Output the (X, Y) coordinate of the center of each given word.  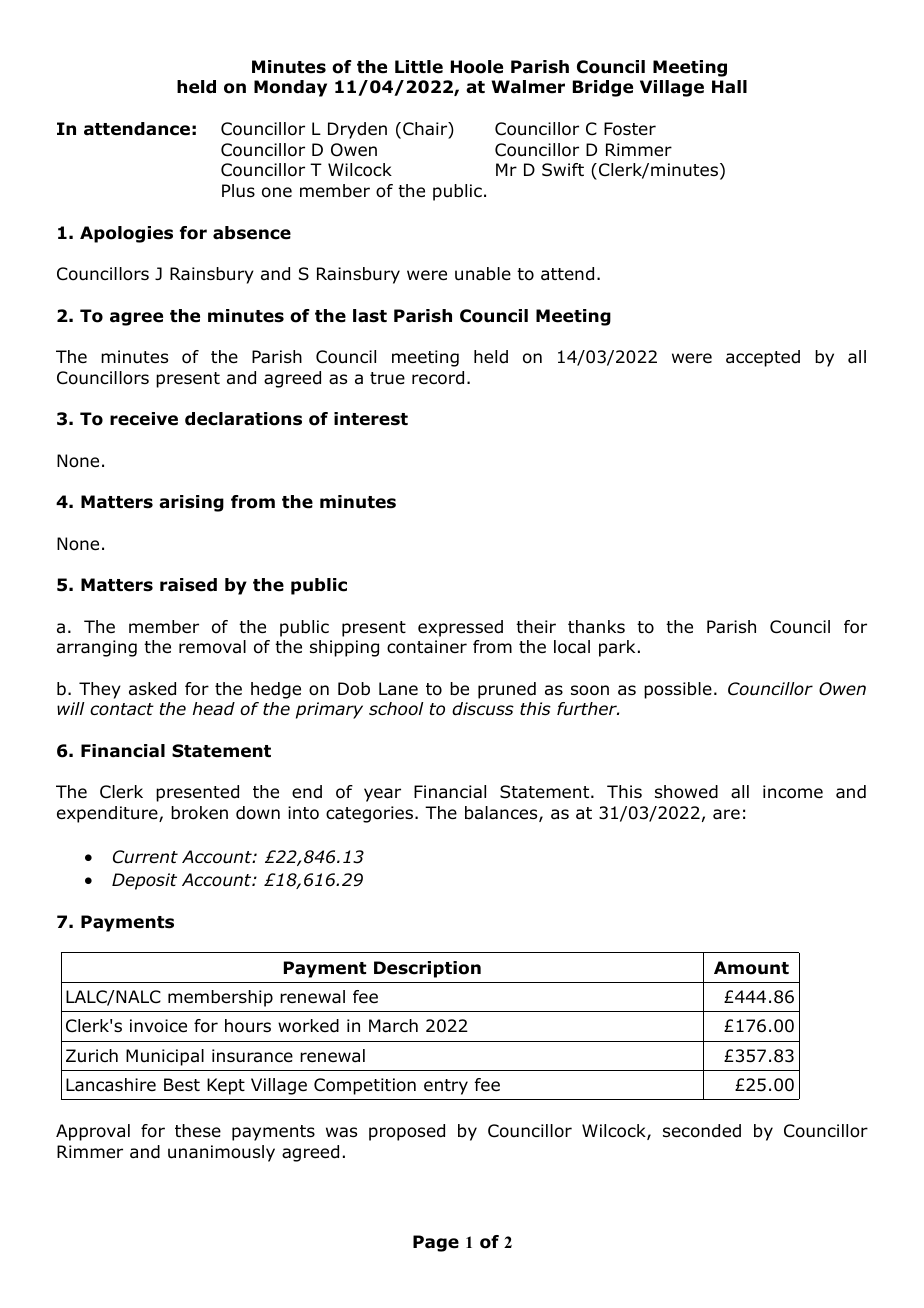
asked (152, 689)
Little (419, 67)
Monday (290, 88)
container (427, 647)
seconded (702, 1131)
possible (678, 690)
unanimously (221, 1153)
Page (436, 1243)
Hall (729, 87)
